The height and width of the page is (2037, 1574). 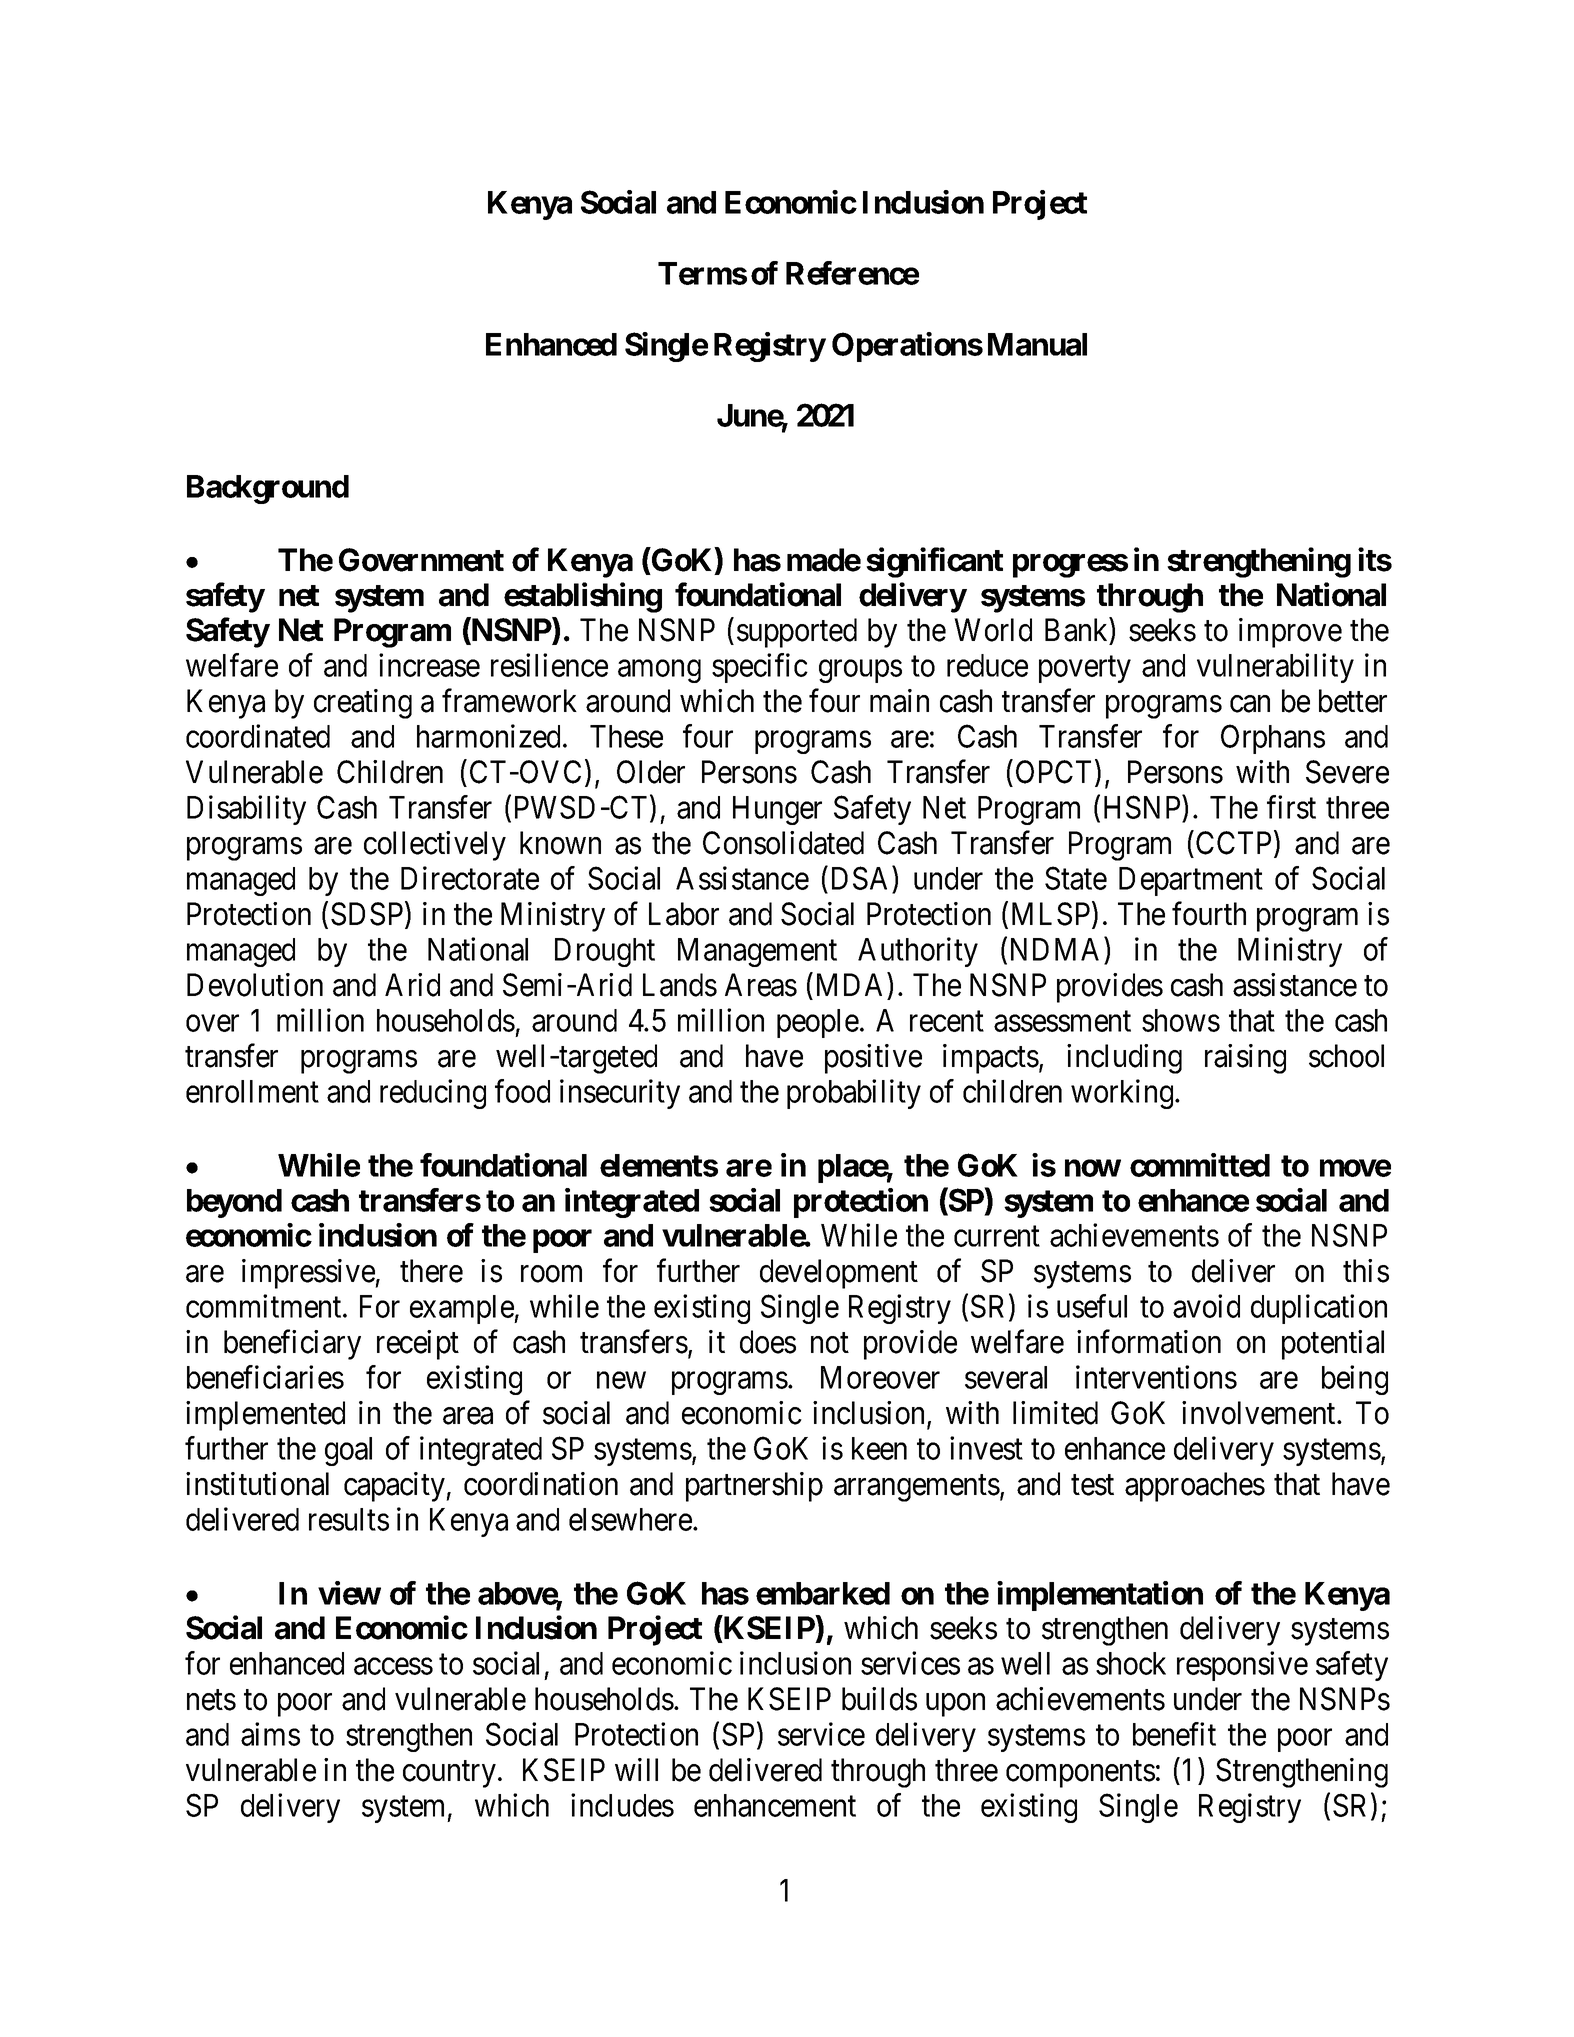 What do you see at coordinates (449, 1774) in the page?
I see `country` at bounding box center [449, 1774].
